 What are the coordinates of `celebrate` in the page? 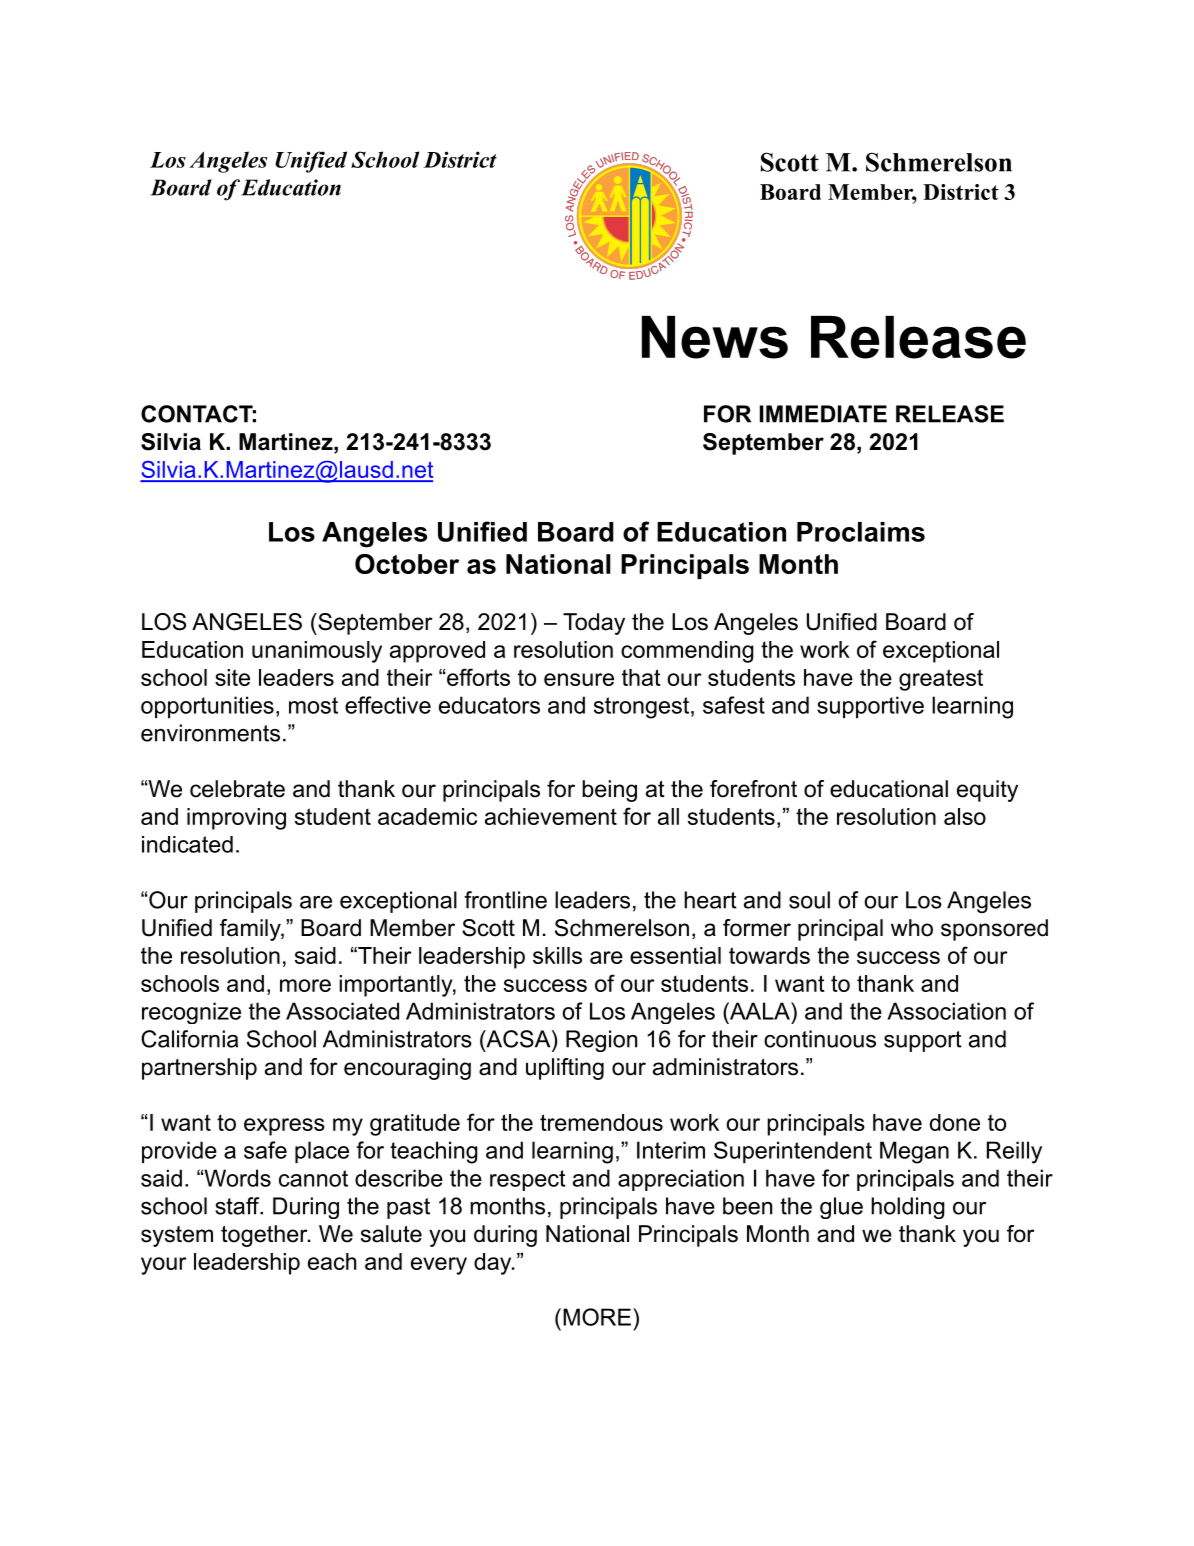 It's located at (237, 789).
